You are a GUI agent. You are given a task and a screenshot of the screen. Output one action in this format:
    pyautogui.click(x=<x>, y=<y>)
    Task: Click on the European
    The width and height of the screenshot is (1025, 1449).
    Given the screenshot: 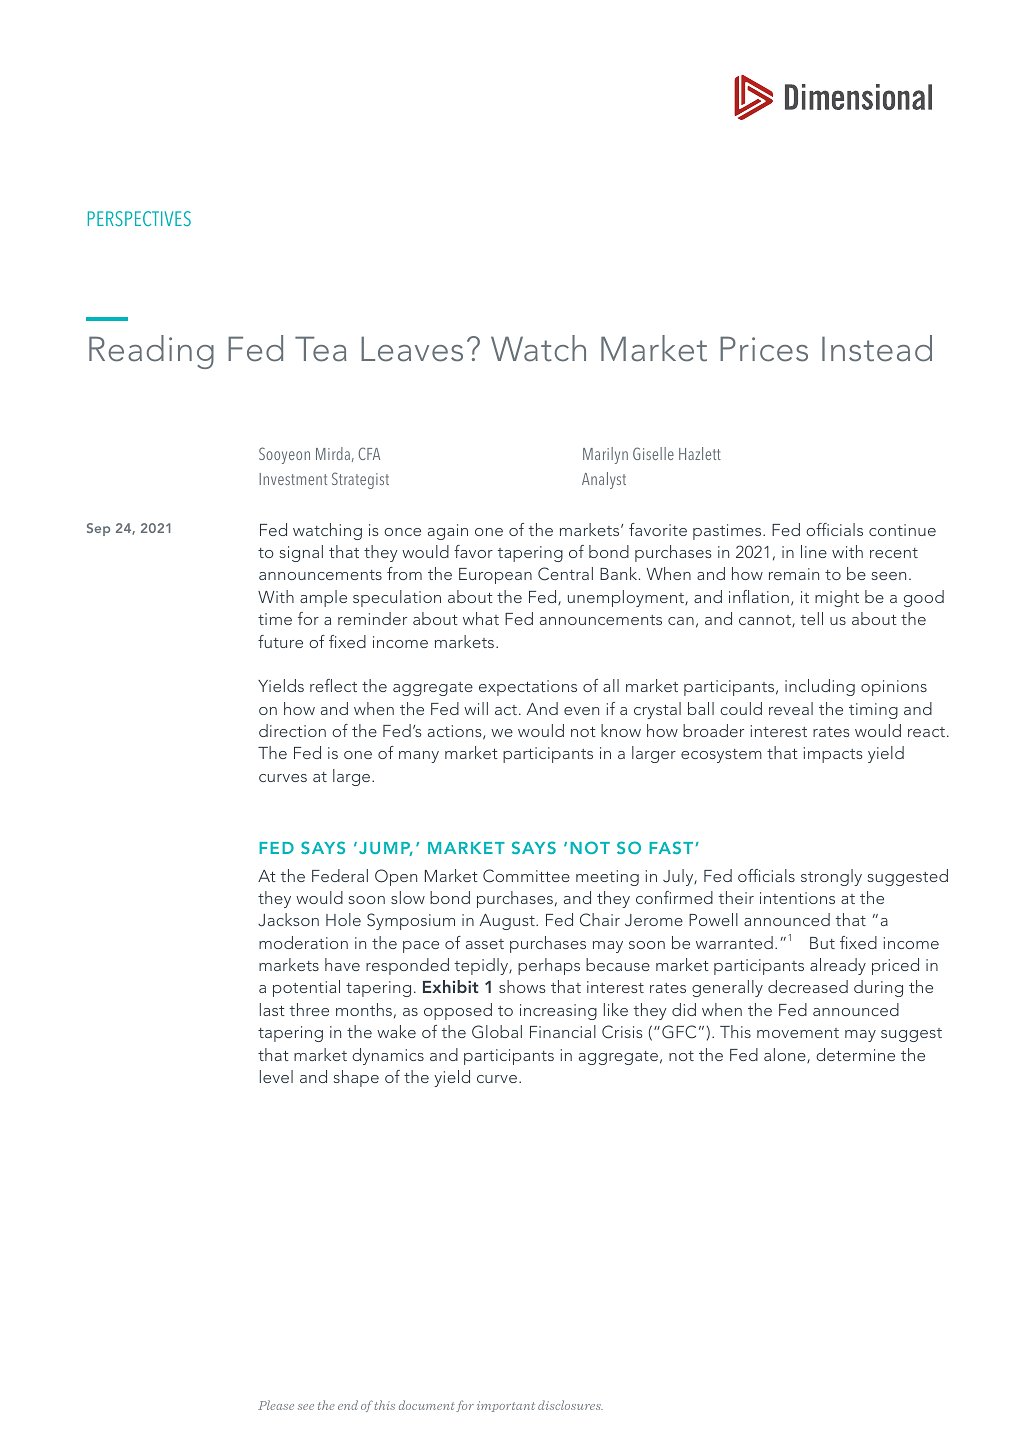 What is the action you would take?
    pyautogui.click(x=495, y=576)
